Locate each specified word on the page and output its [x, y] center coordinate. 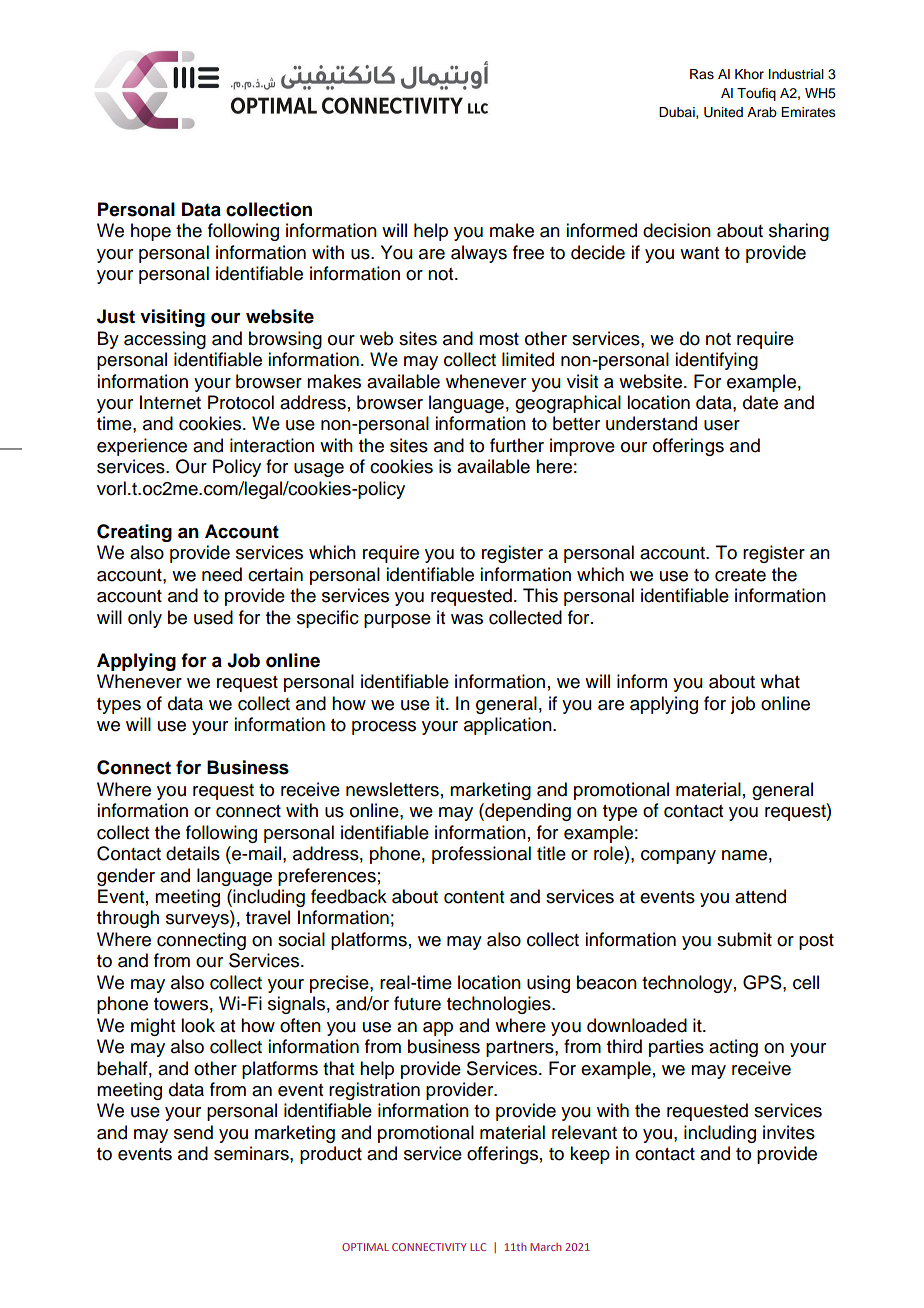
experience [142, 447]
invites [789, 1132]
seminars [252, 1153]
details [193, 853]
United [723, 112]
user [722, 425]
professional [481, 855]
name [744, 855]
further [517, 445]
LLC [478, 1247]
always [479, 254]
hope [151, 232]
